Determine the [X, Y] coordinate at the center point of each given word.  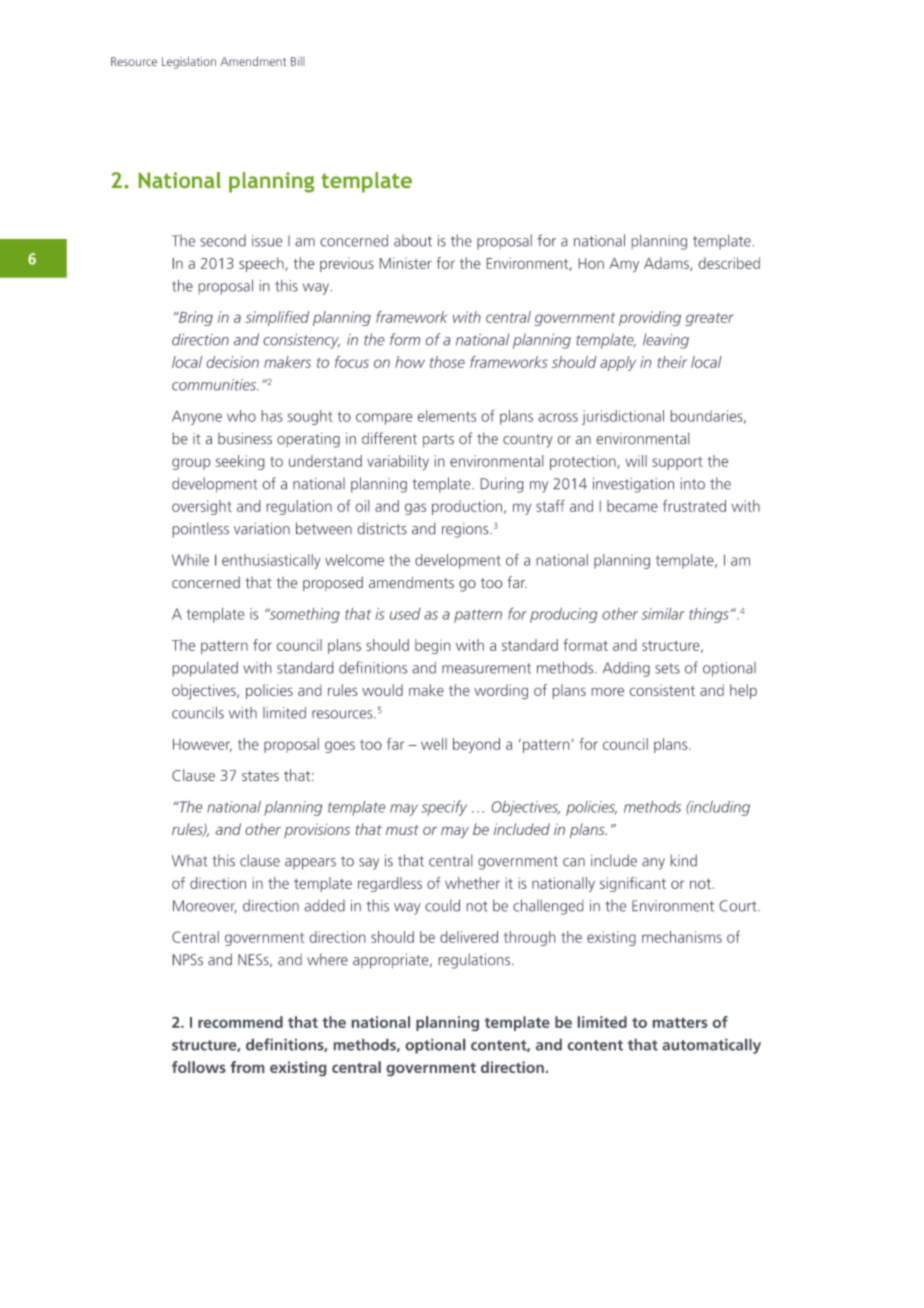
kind [684, 860]
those [447, 362]
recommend [240, 1022]
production [467, 507]
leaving [666, 341]
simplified [277, 318]
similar [663, 614]
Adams [667, 264]
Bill [297, 61]
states [260, 776]
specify [444, 808]
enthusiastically [271, 561]
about [413, 241]
